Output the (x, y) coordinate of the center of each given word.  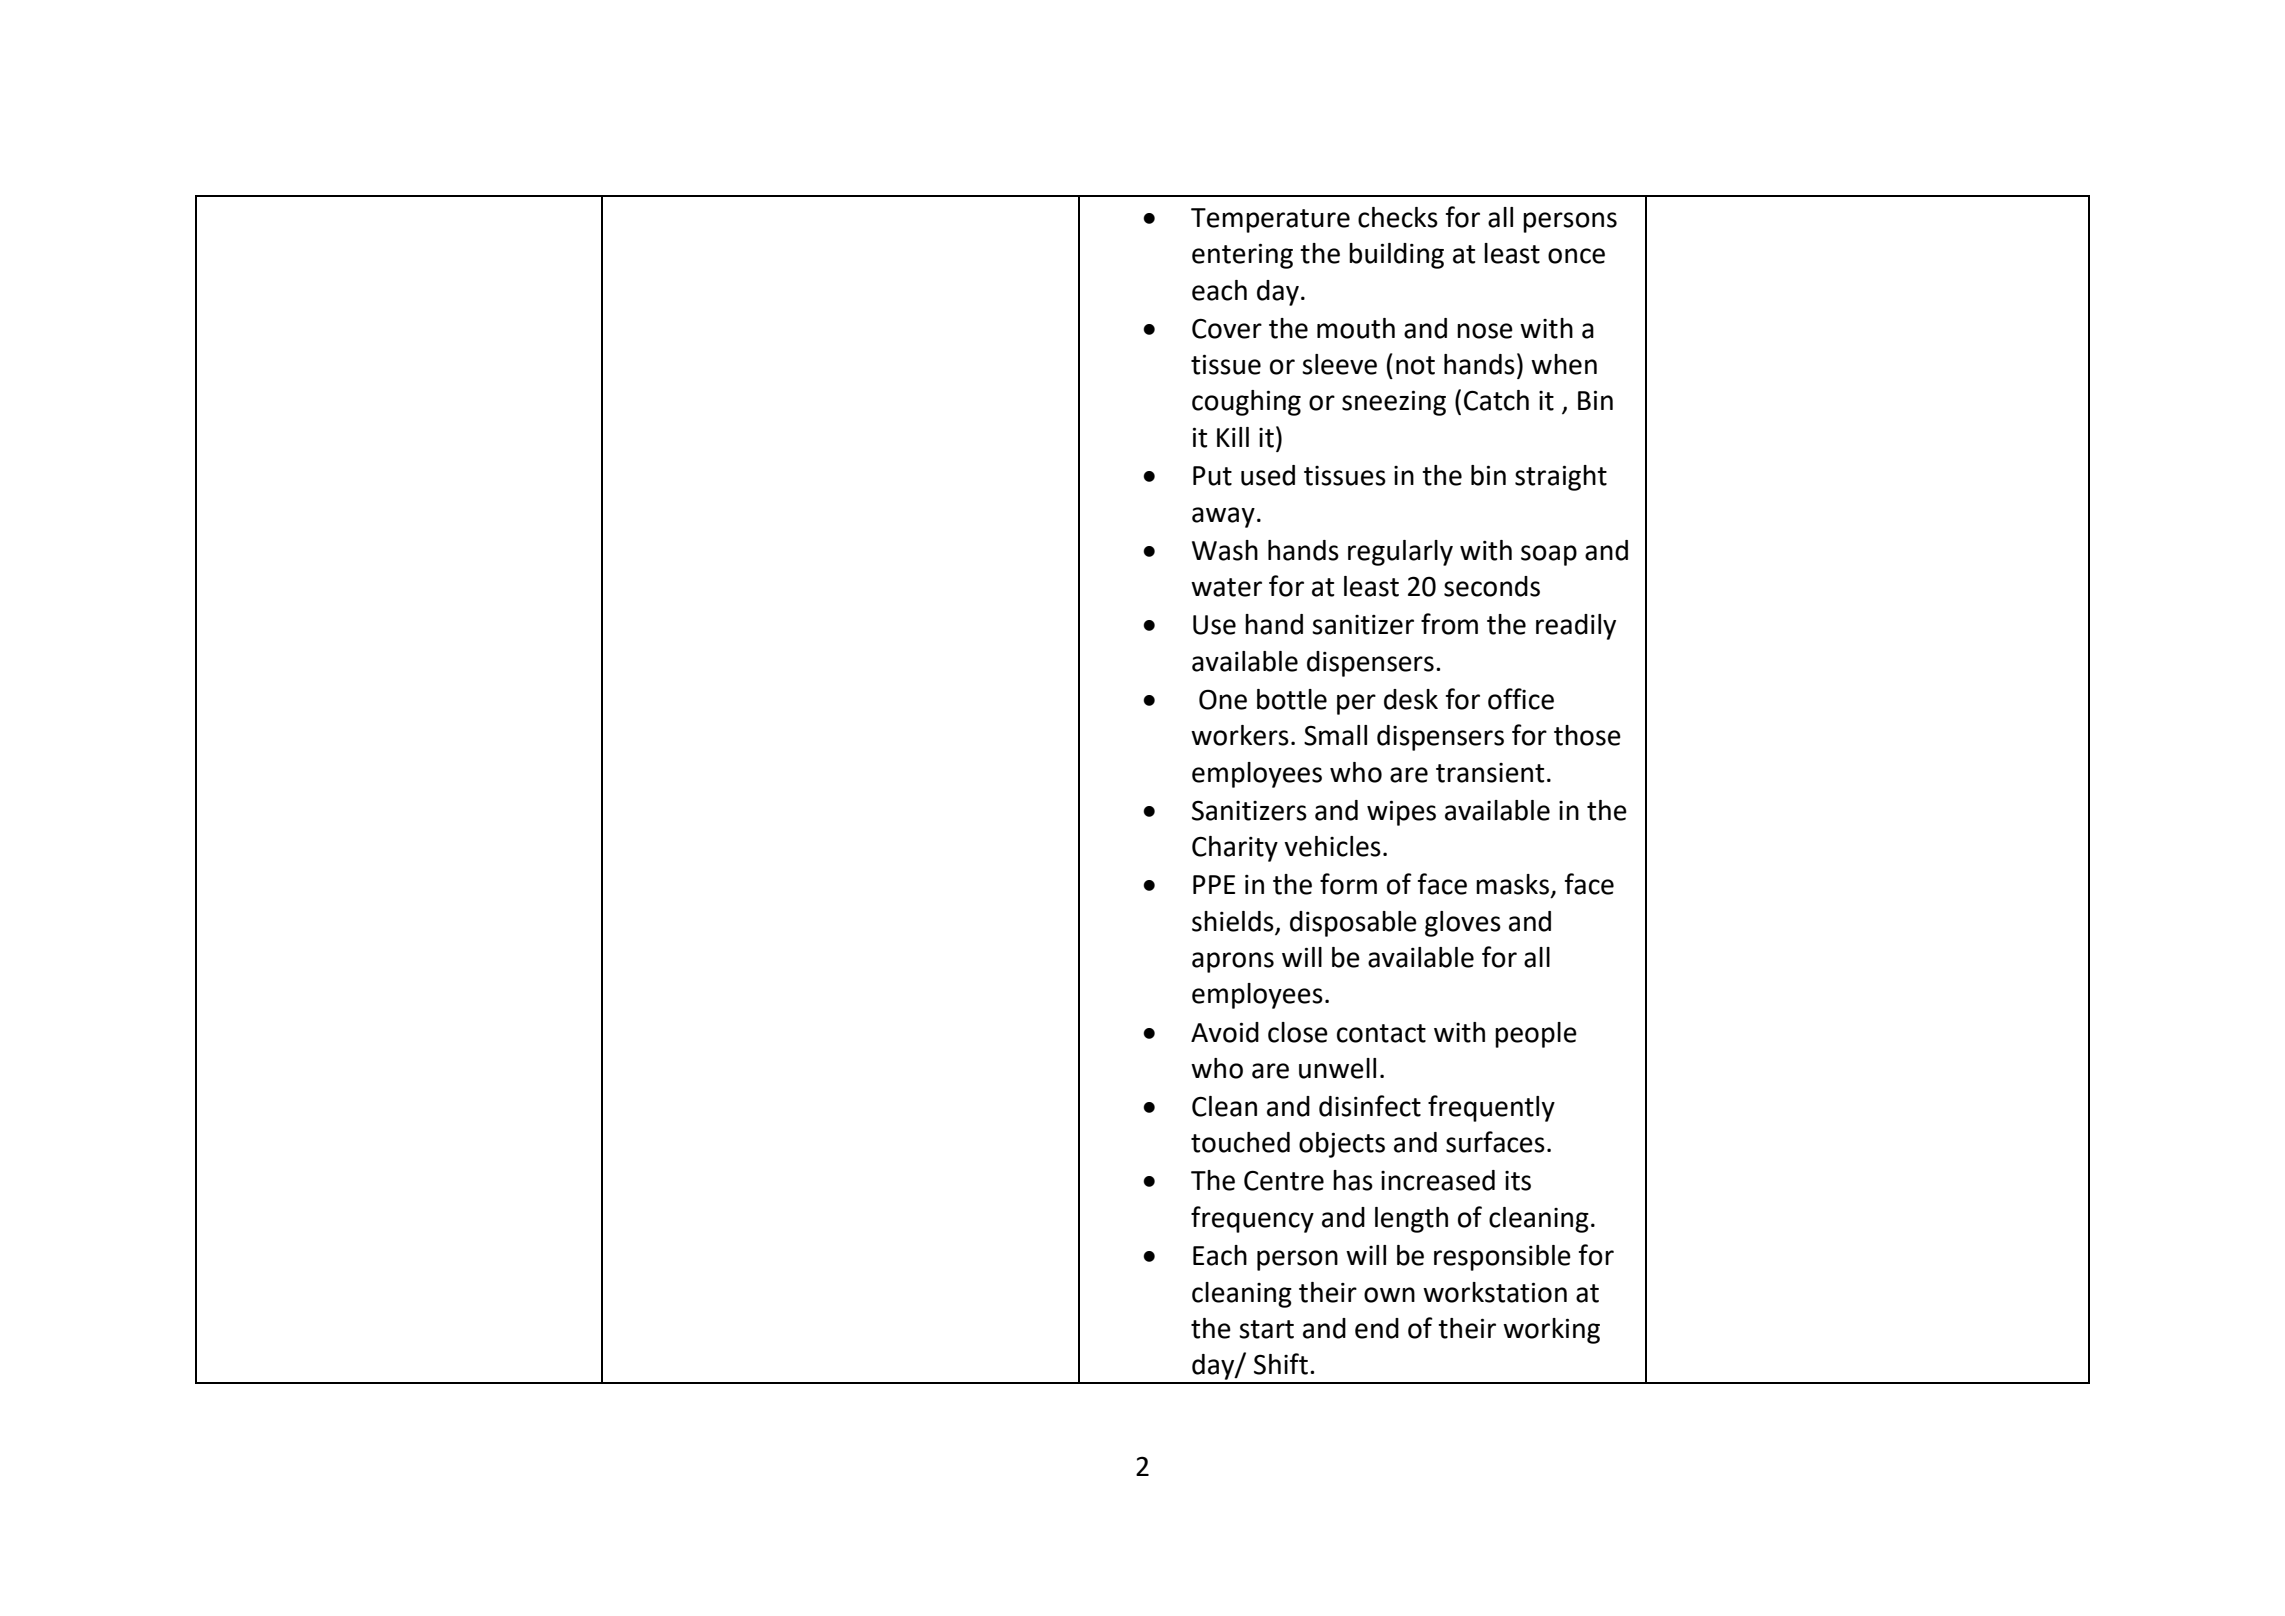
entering (1242, 256)
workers (1240, 735)
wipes (1401, 813)
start (1266, 1329)
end (1377, 1328)
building (1396, 256)
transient (1490, 773)
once (1576, 256)
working (1551, 1331)
